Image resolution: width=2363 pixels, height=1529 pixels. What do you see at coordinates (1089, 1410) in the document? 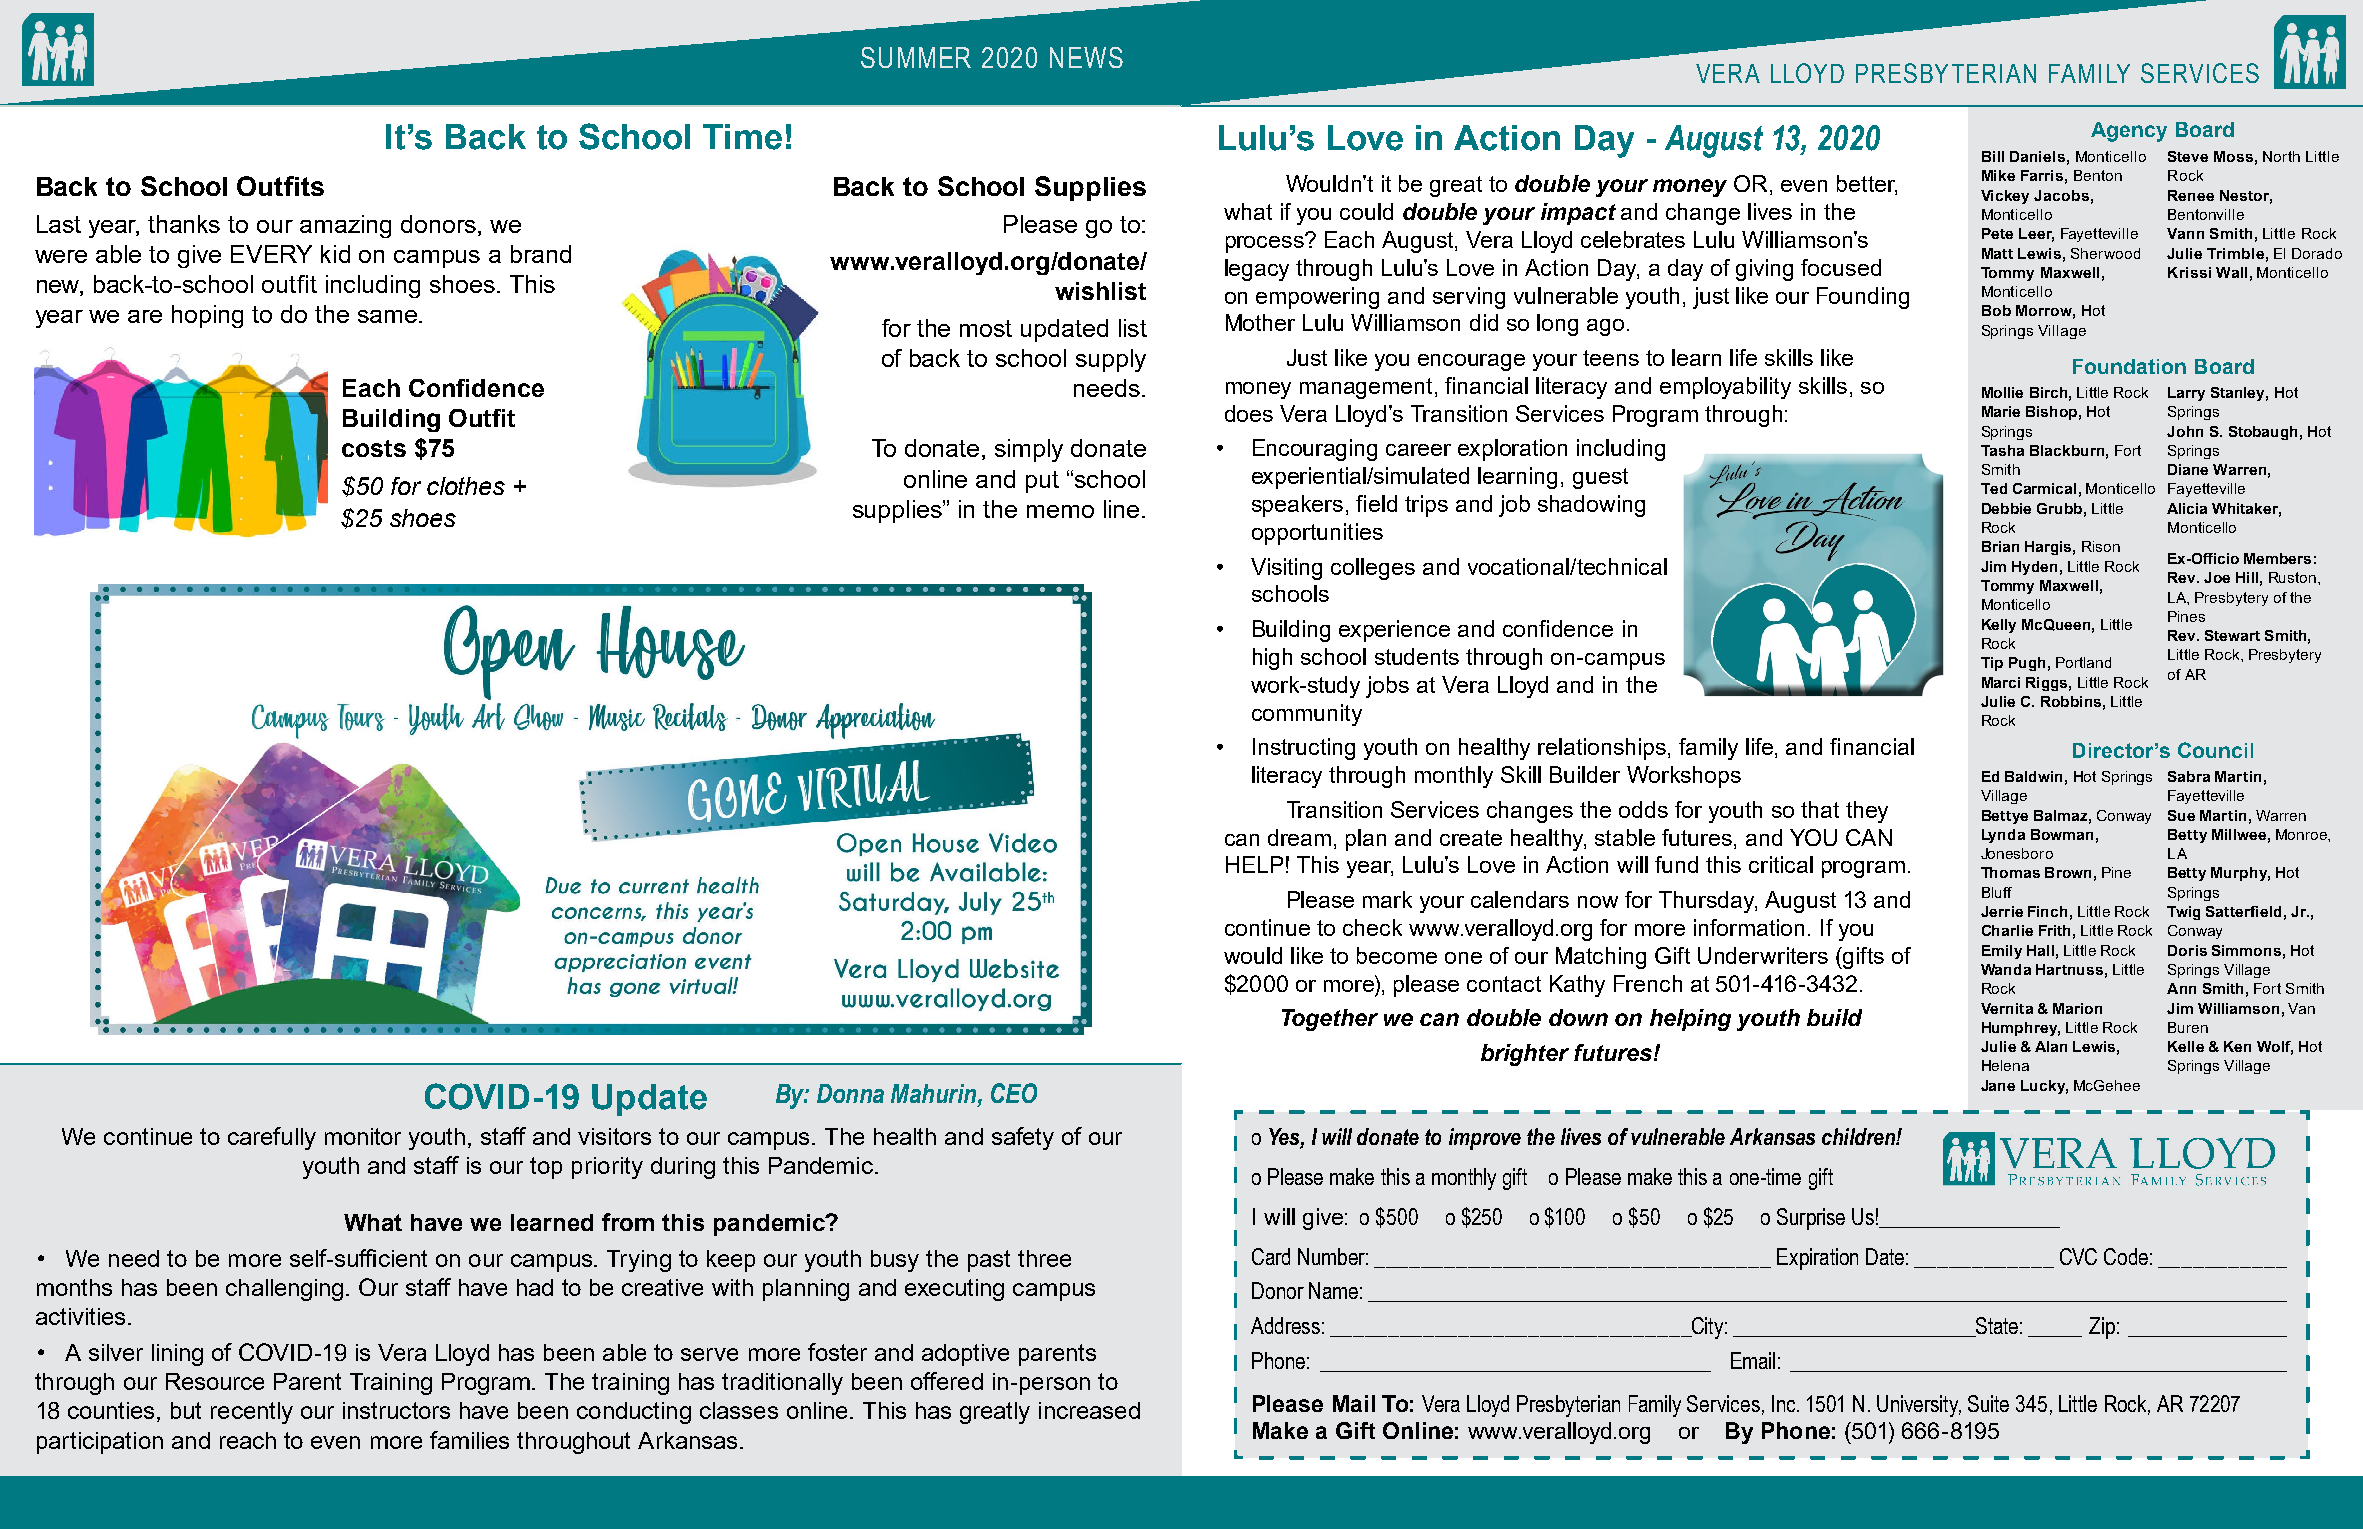
I see `increased` at bounding box center [1089, 1410].
